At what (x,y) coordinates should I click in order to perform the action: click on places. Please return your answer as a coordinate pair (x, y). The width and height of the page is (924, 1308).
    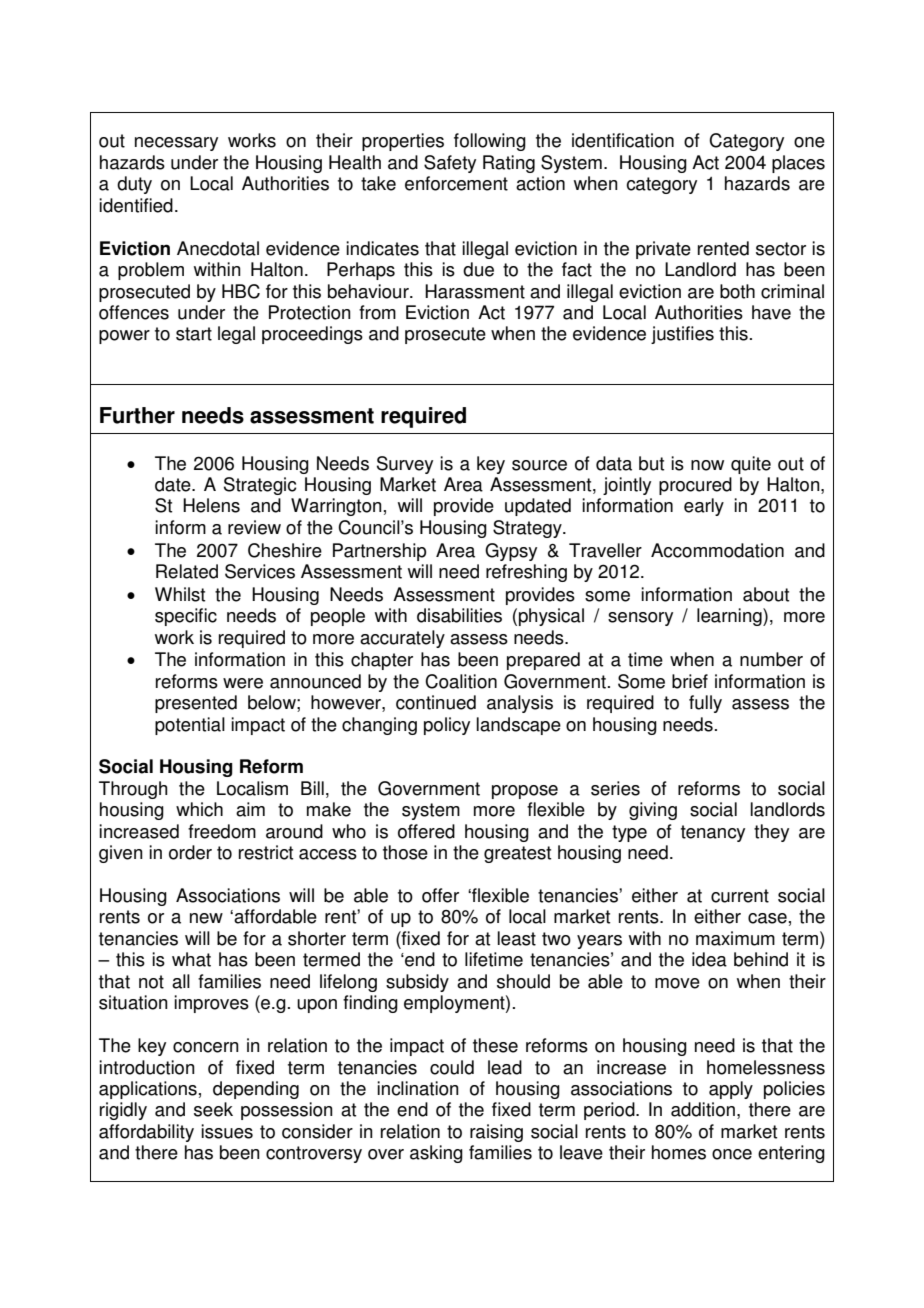
    Looking at the image, I should click on (798, 164).
